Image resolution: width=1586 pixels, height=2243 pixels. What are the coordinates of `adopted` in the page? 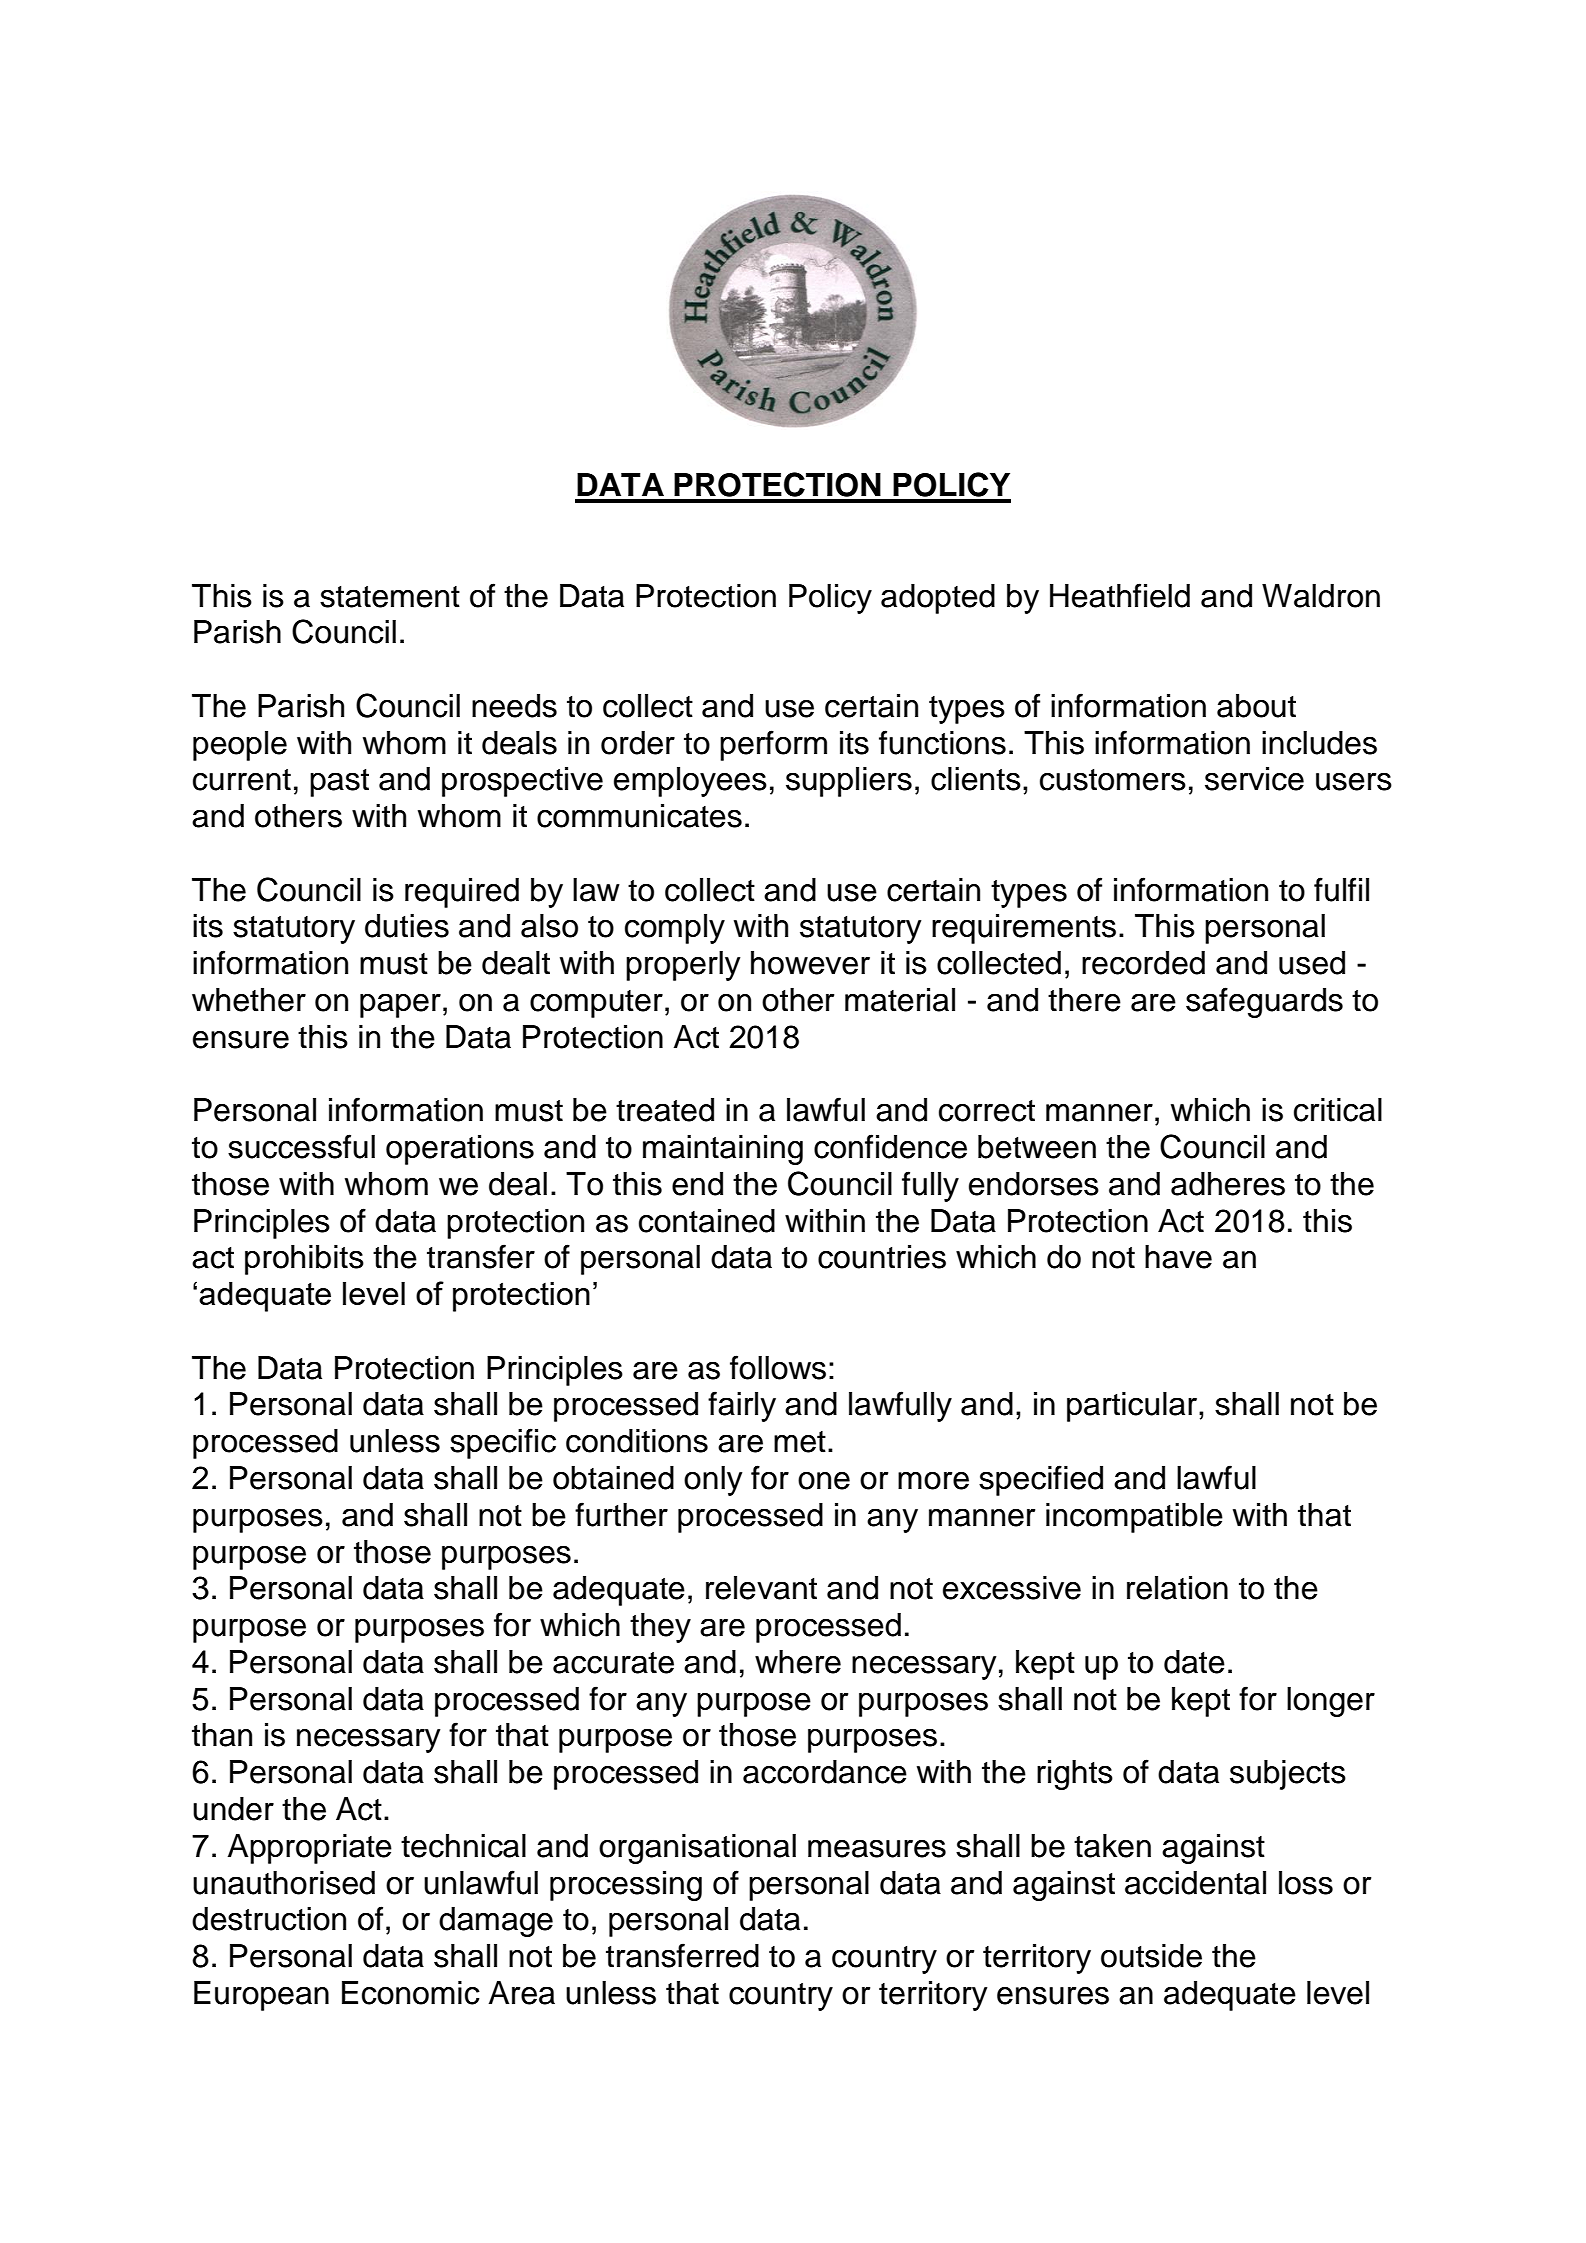 It's located at (938, 599).
